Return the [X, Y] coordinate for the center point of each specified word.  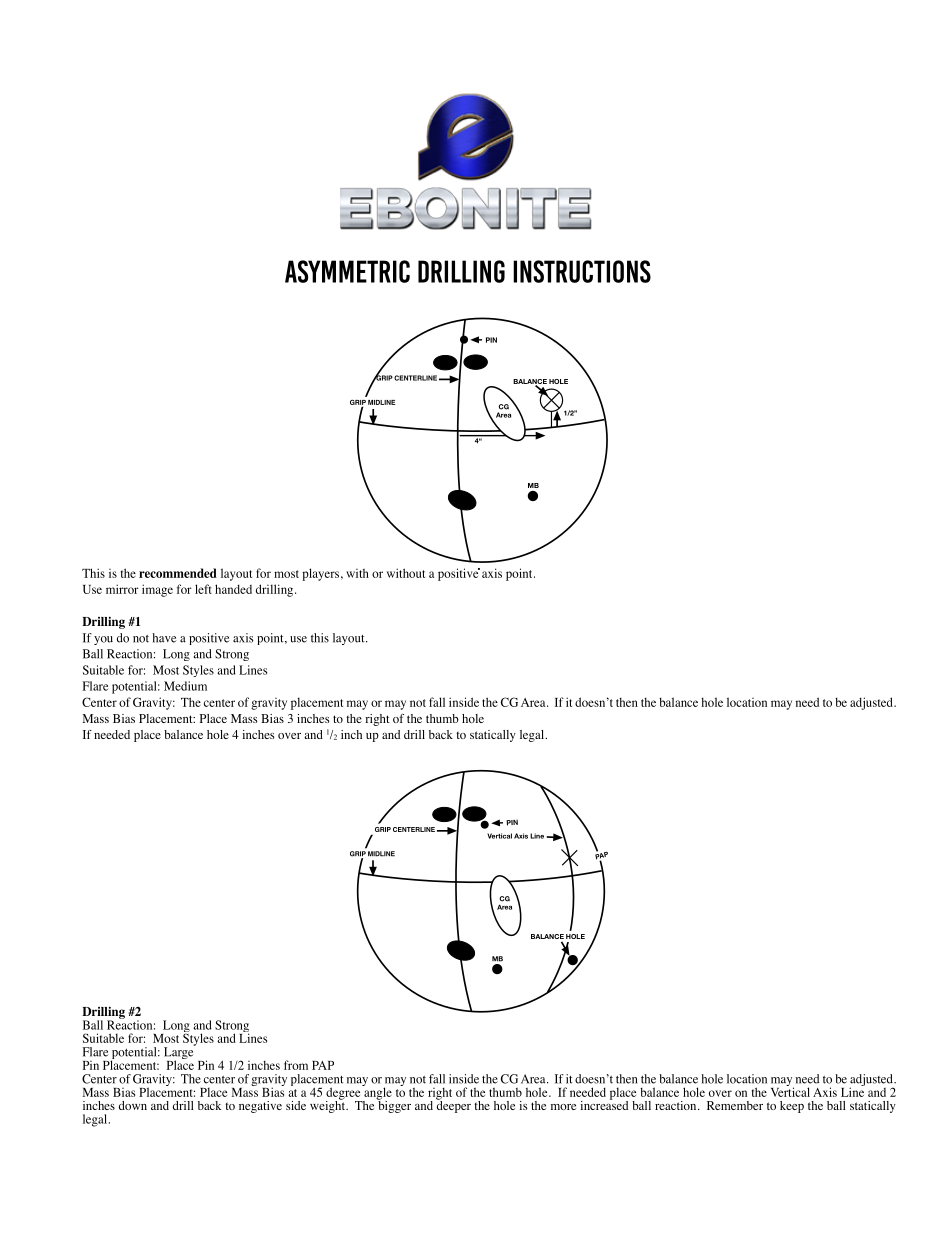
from [296, 1065]
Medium [185, 686]
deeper [453, 1105]
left [203, 589]
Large [180, 1053]
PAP [323, 1065]
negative [260, 1107]
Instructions [582, 271]
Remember [735, 1105]
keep [792, 1107]
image [157, 590]
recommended [178, 573]
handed [233, 589]
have [164, 638]
